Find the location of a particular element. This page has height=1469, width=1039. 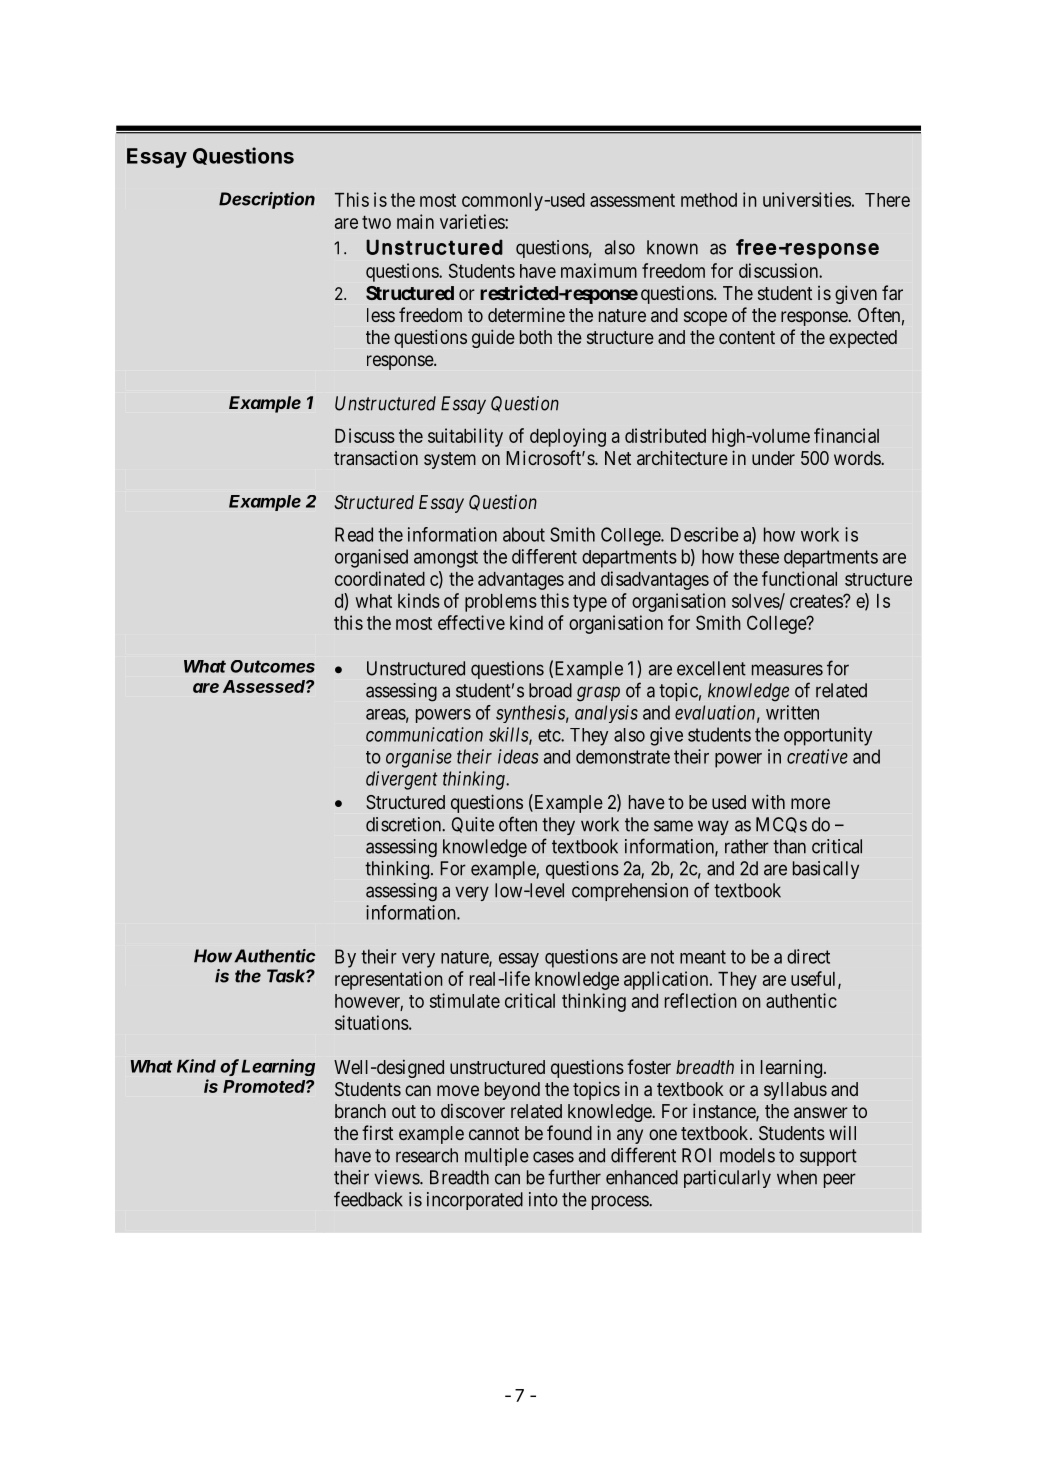

representation is located at coordinates (389, 980).
